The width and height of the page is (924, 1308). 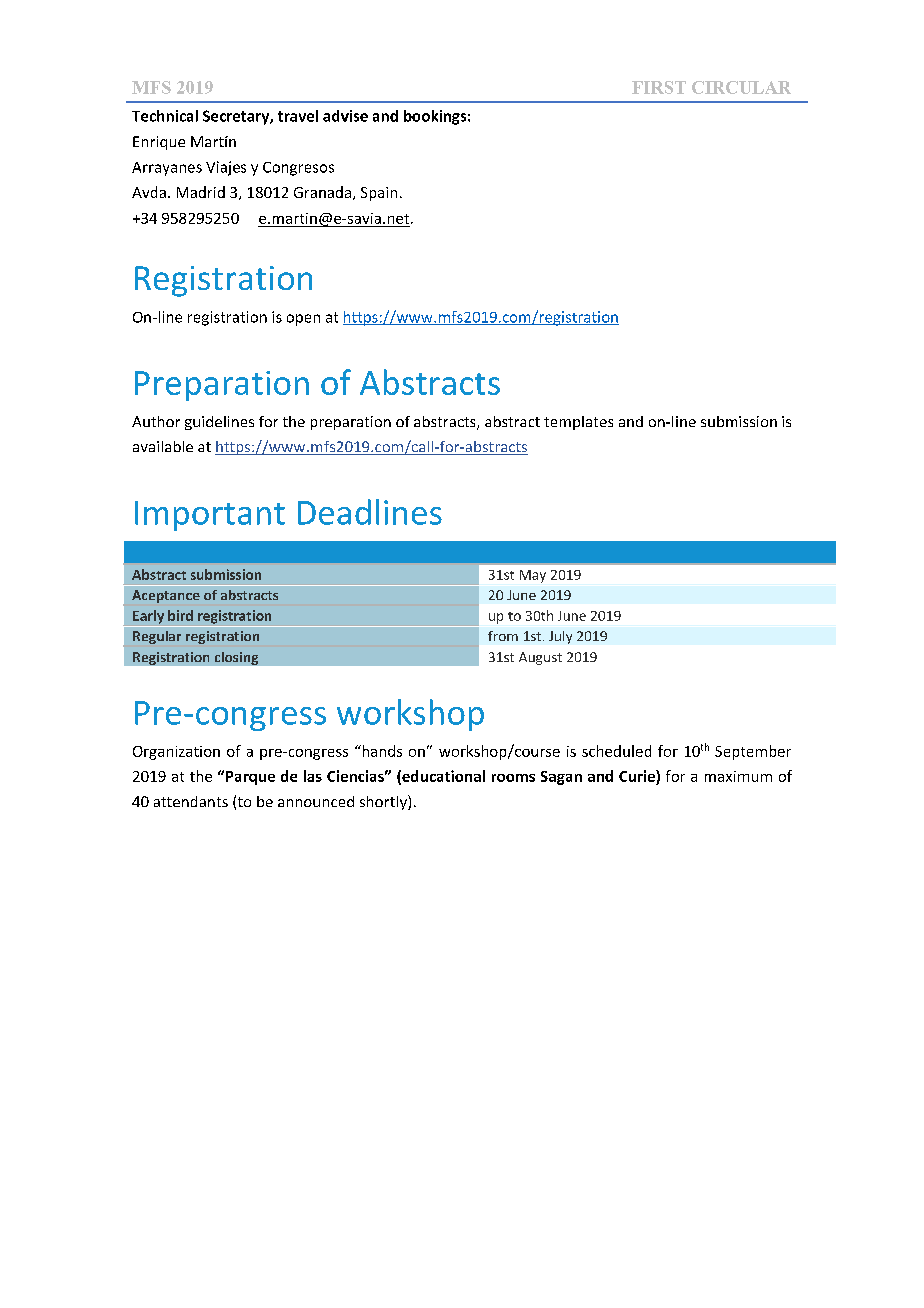 I want to click on FIRST, so click(x=659, y=87).
